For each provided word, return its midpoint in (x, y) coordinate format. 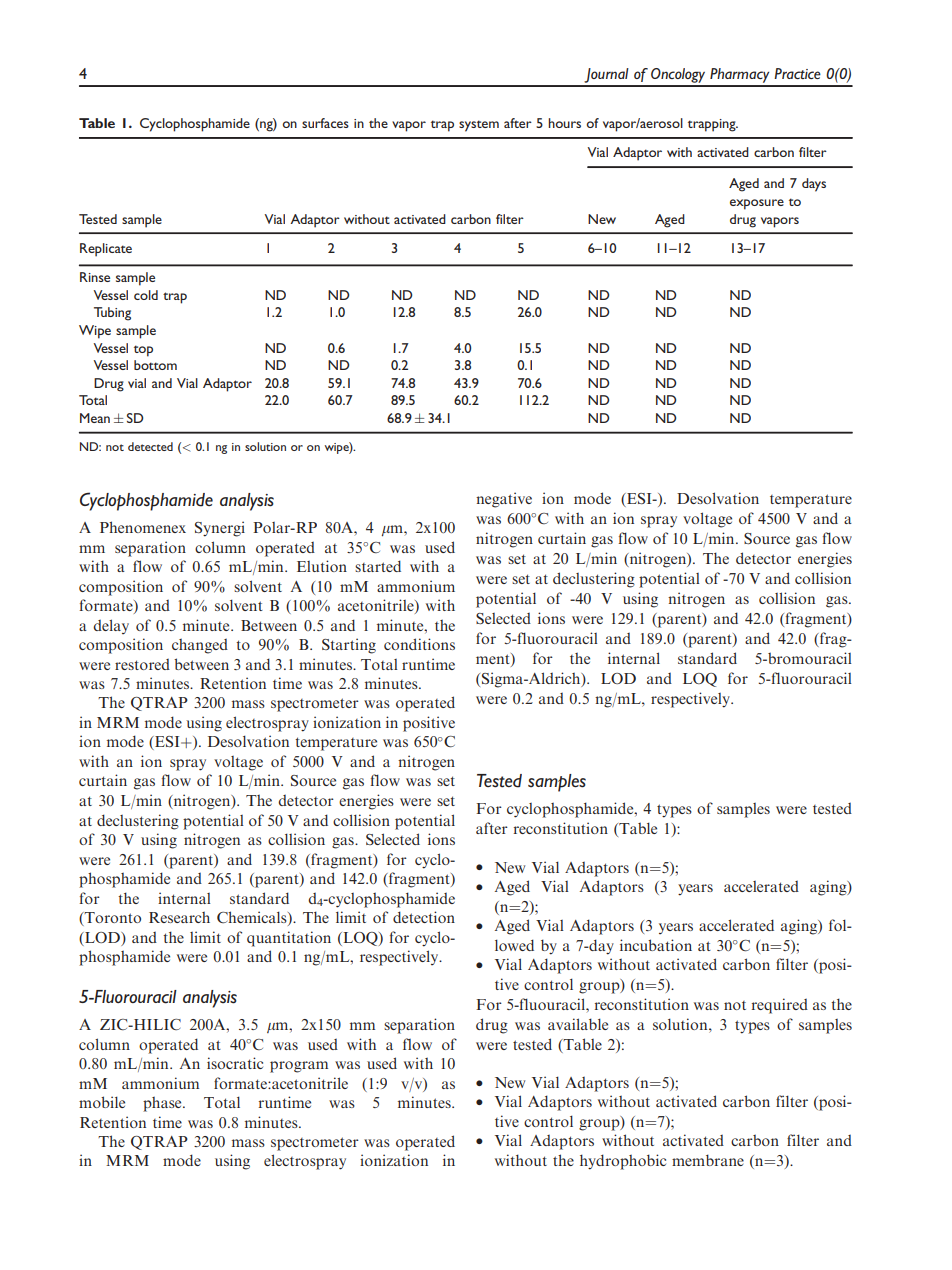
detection (424, 917)
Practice (797, 73)
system (479, 126)
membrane (708, 1160)
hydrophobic (623, 1162)
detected (150, 446)
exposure (757, 204)
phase (163, 1104)
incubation (656, 945)
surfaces (325, 123)
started (378, 566)
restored (142, 664)
